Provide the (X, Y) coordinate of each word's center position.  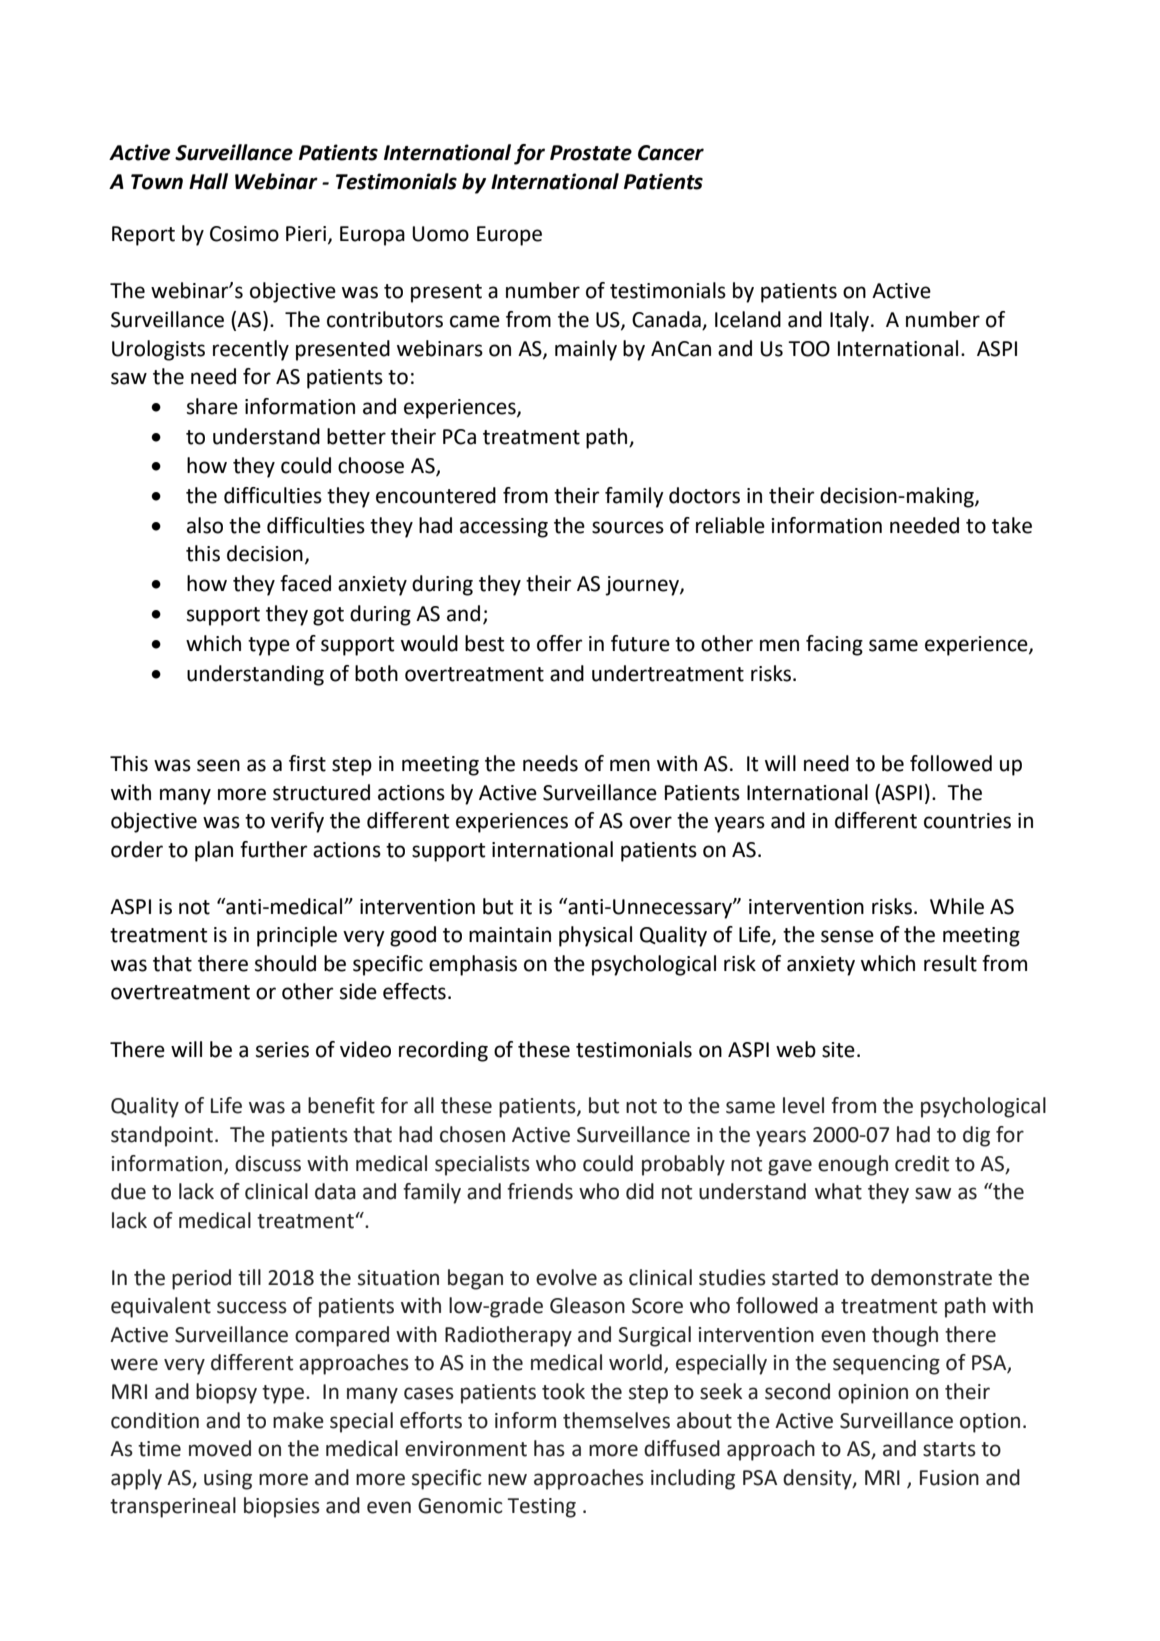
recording (443, 1051)
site (838, 1050)
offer (560, 643)
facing (834, 645)
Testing (541, 1508)
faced (305, 583)
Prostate (591, 153)
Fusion (949, 1478)
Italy (851, 321)
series (282, 1050)
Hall (208, 181)
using (228, 1480)
